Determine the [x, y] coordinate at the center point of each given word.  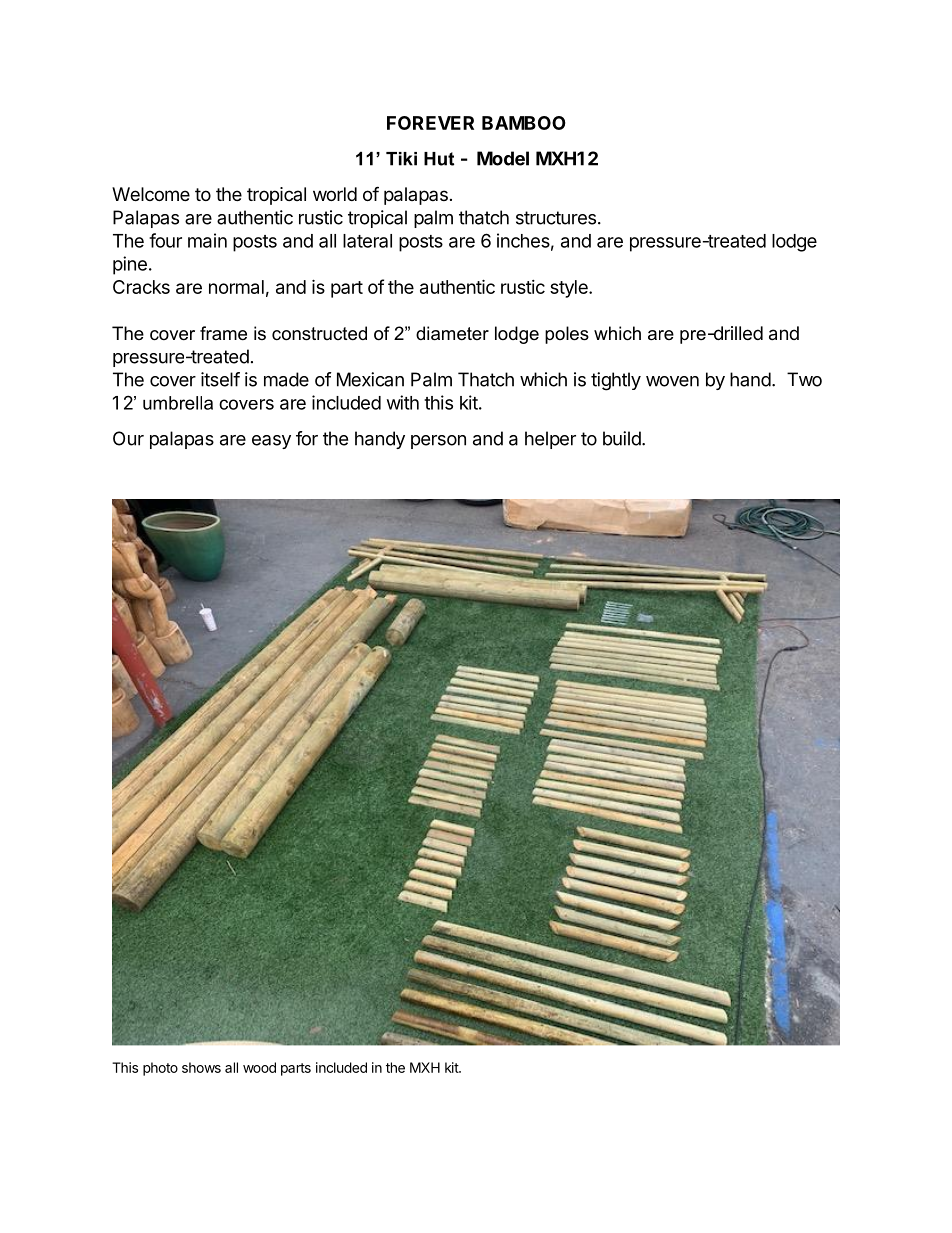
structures [556, 218]
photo [160, 1069]
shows [201, 1067]
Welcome [151, 194]
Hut [439, 159]
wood [259, 1067]
